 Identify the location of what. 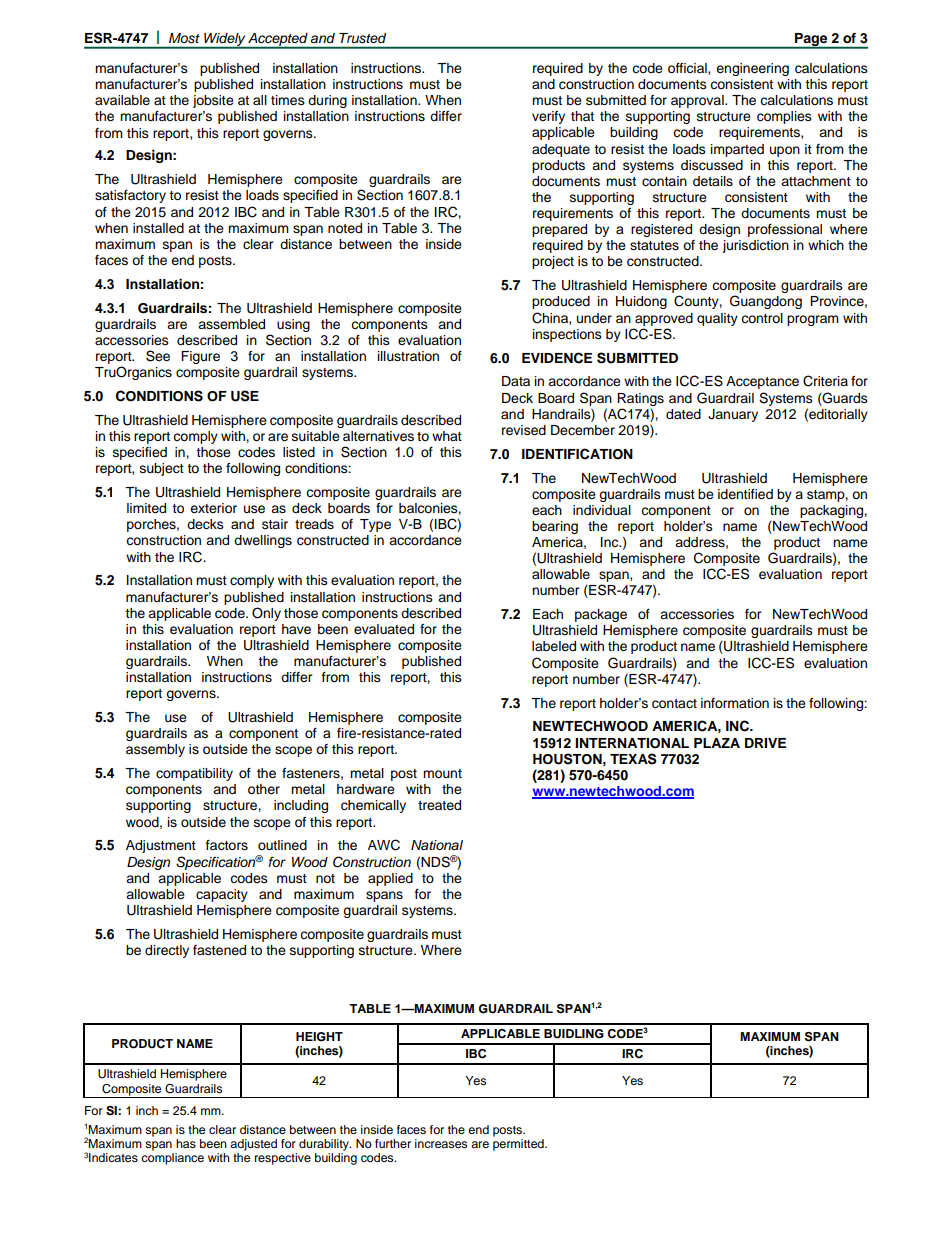
(447, 436).
